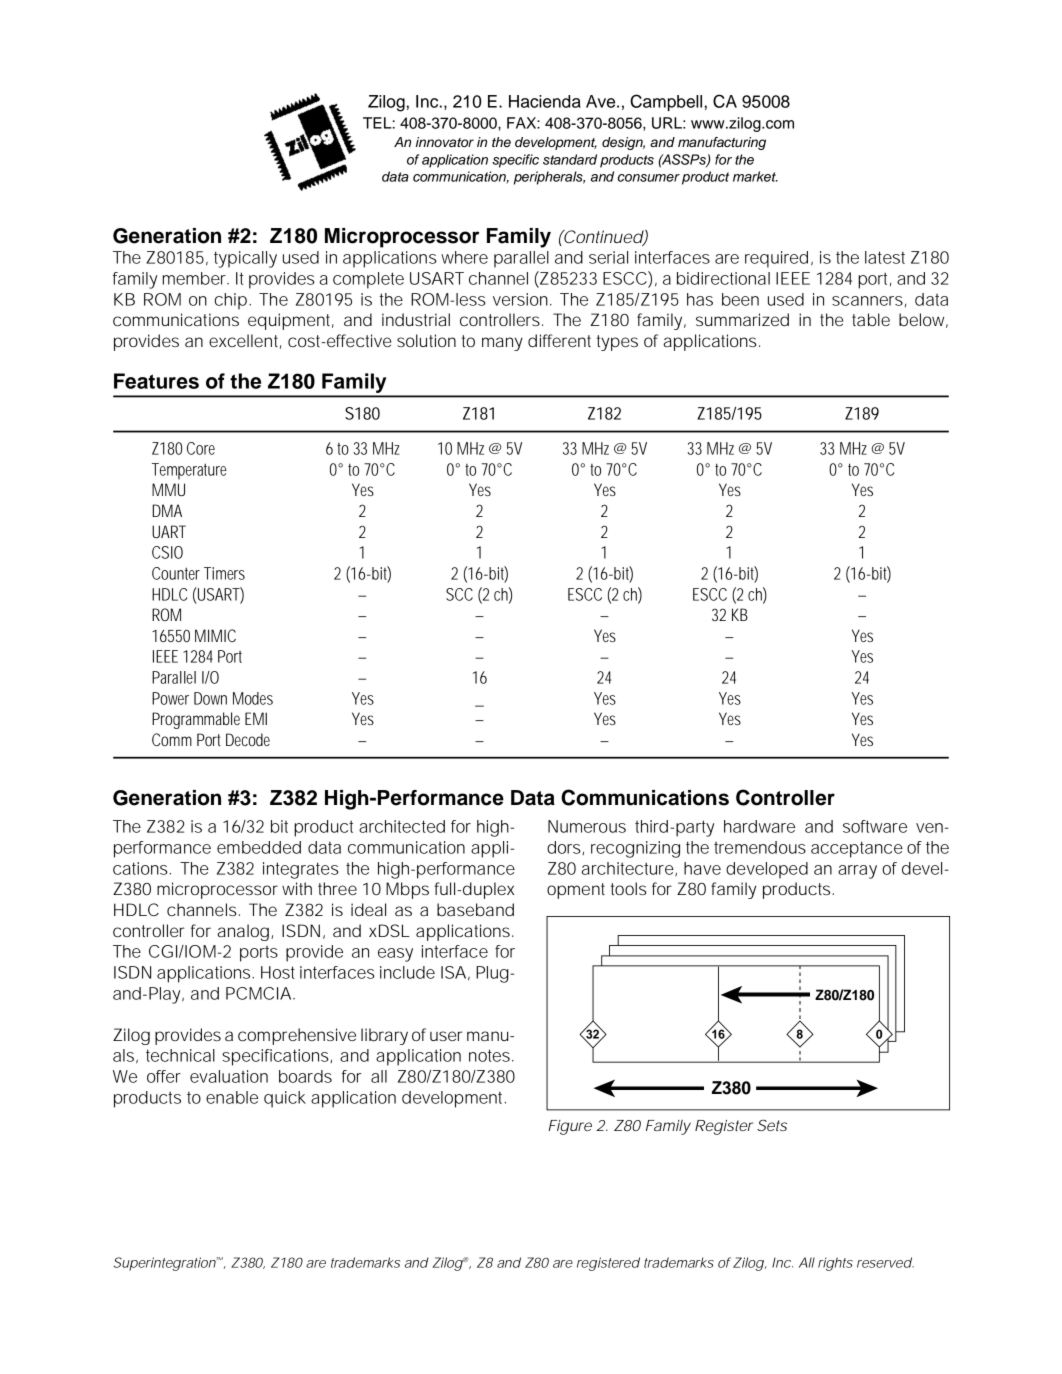 The width and height of the screenshot is (1062, 1374). I want to click on market, so click(755, 176).
